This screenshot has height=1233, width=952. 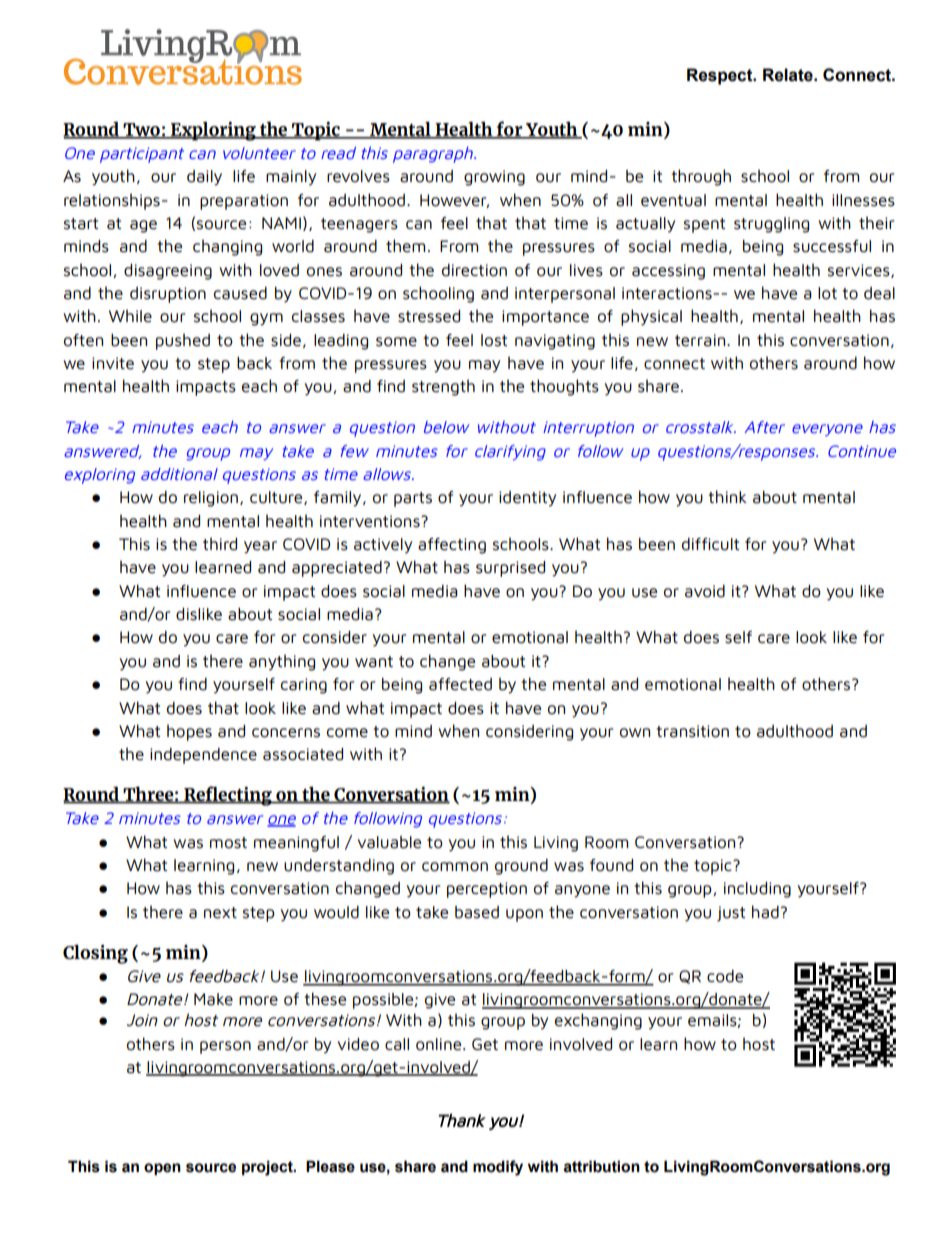 What do you see at coordinates (487, 890) in the screenshot?
I see `perception` at bounding box center [487, 890].
